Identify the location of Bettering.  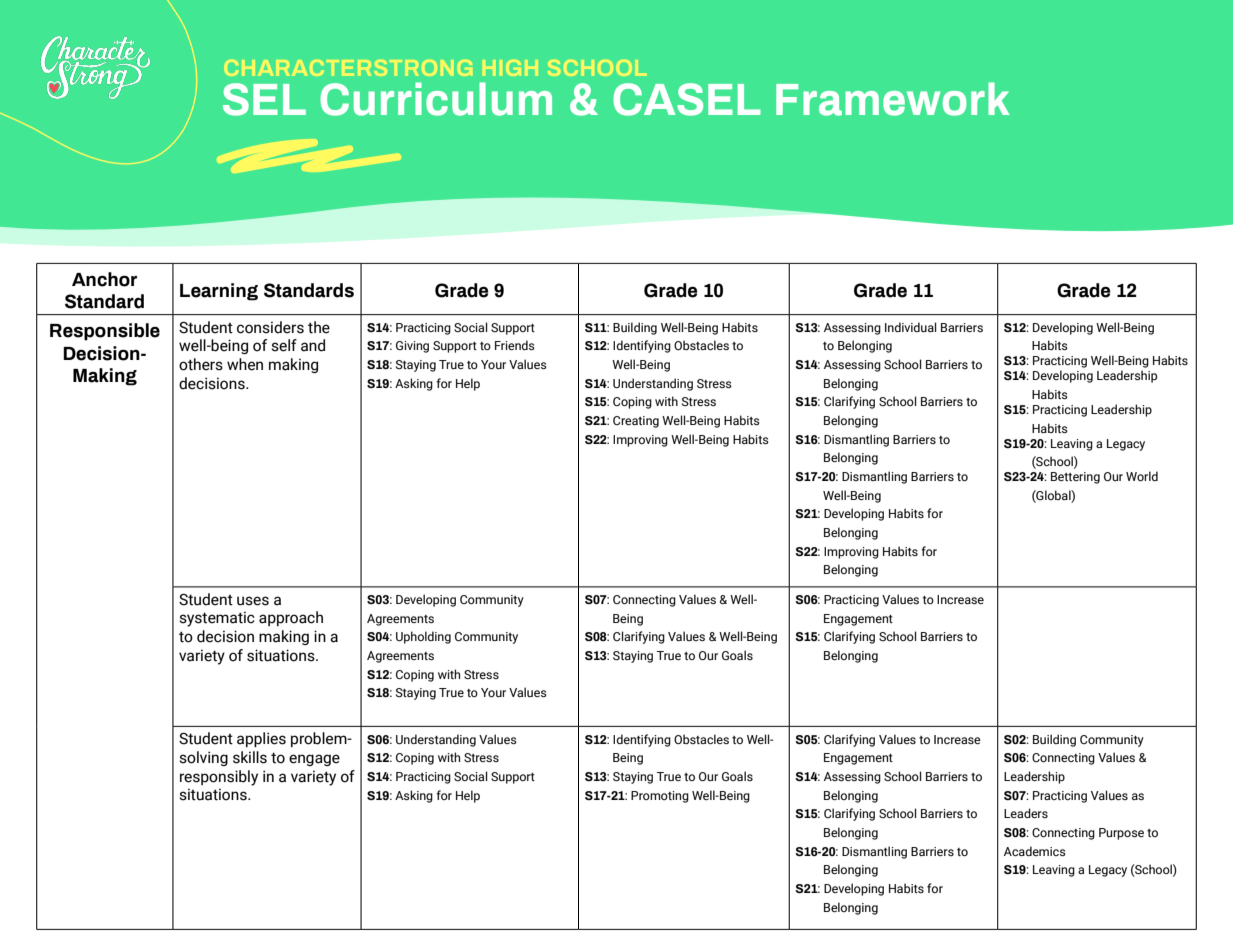
(1075, 478).
